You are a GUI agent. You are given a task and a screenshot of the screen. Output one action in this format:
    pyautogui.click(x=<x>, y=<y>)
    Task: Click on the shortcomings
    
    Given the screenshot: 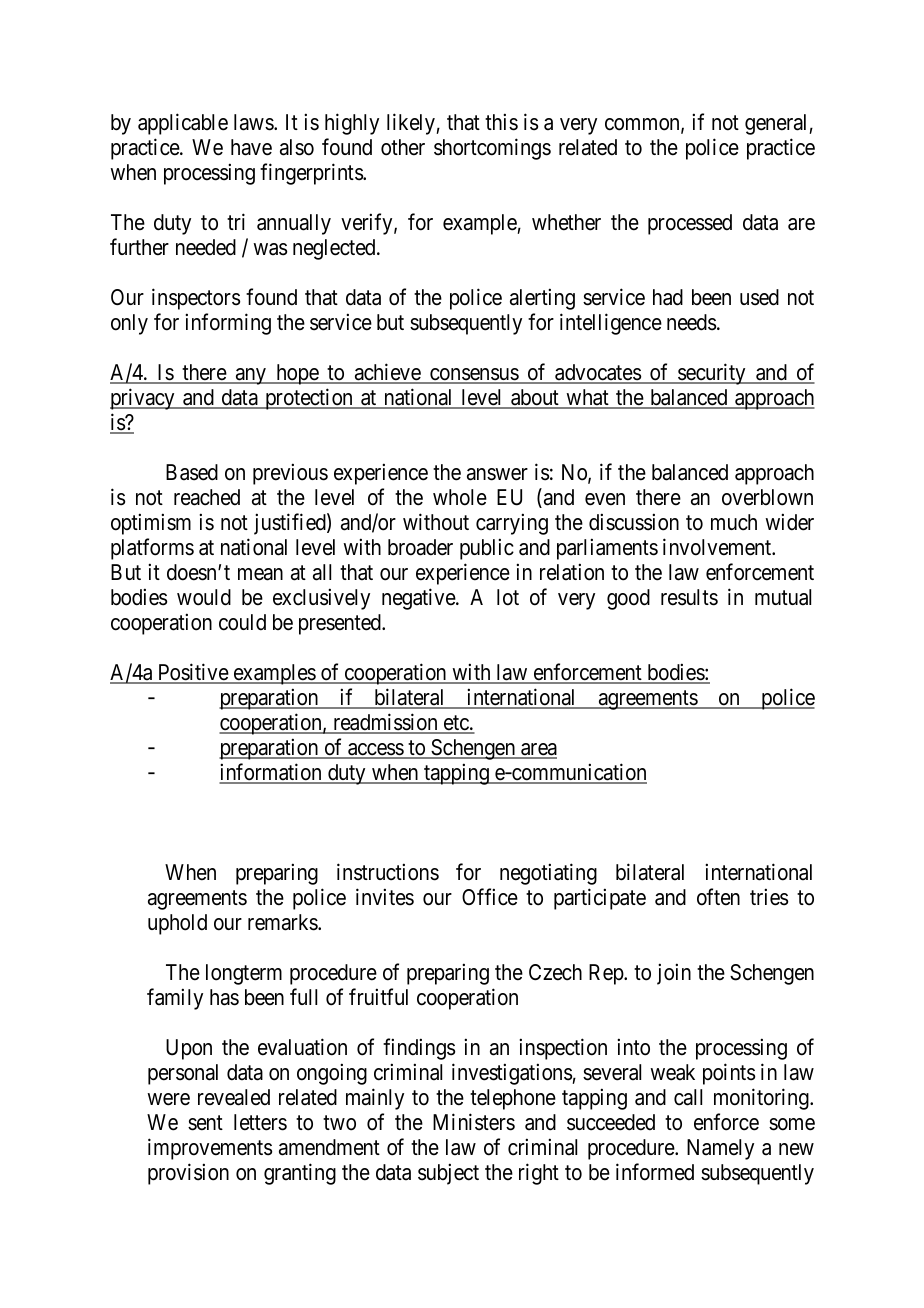 What is the action you would take?
    pyautogui.click(x=492, y=149)
